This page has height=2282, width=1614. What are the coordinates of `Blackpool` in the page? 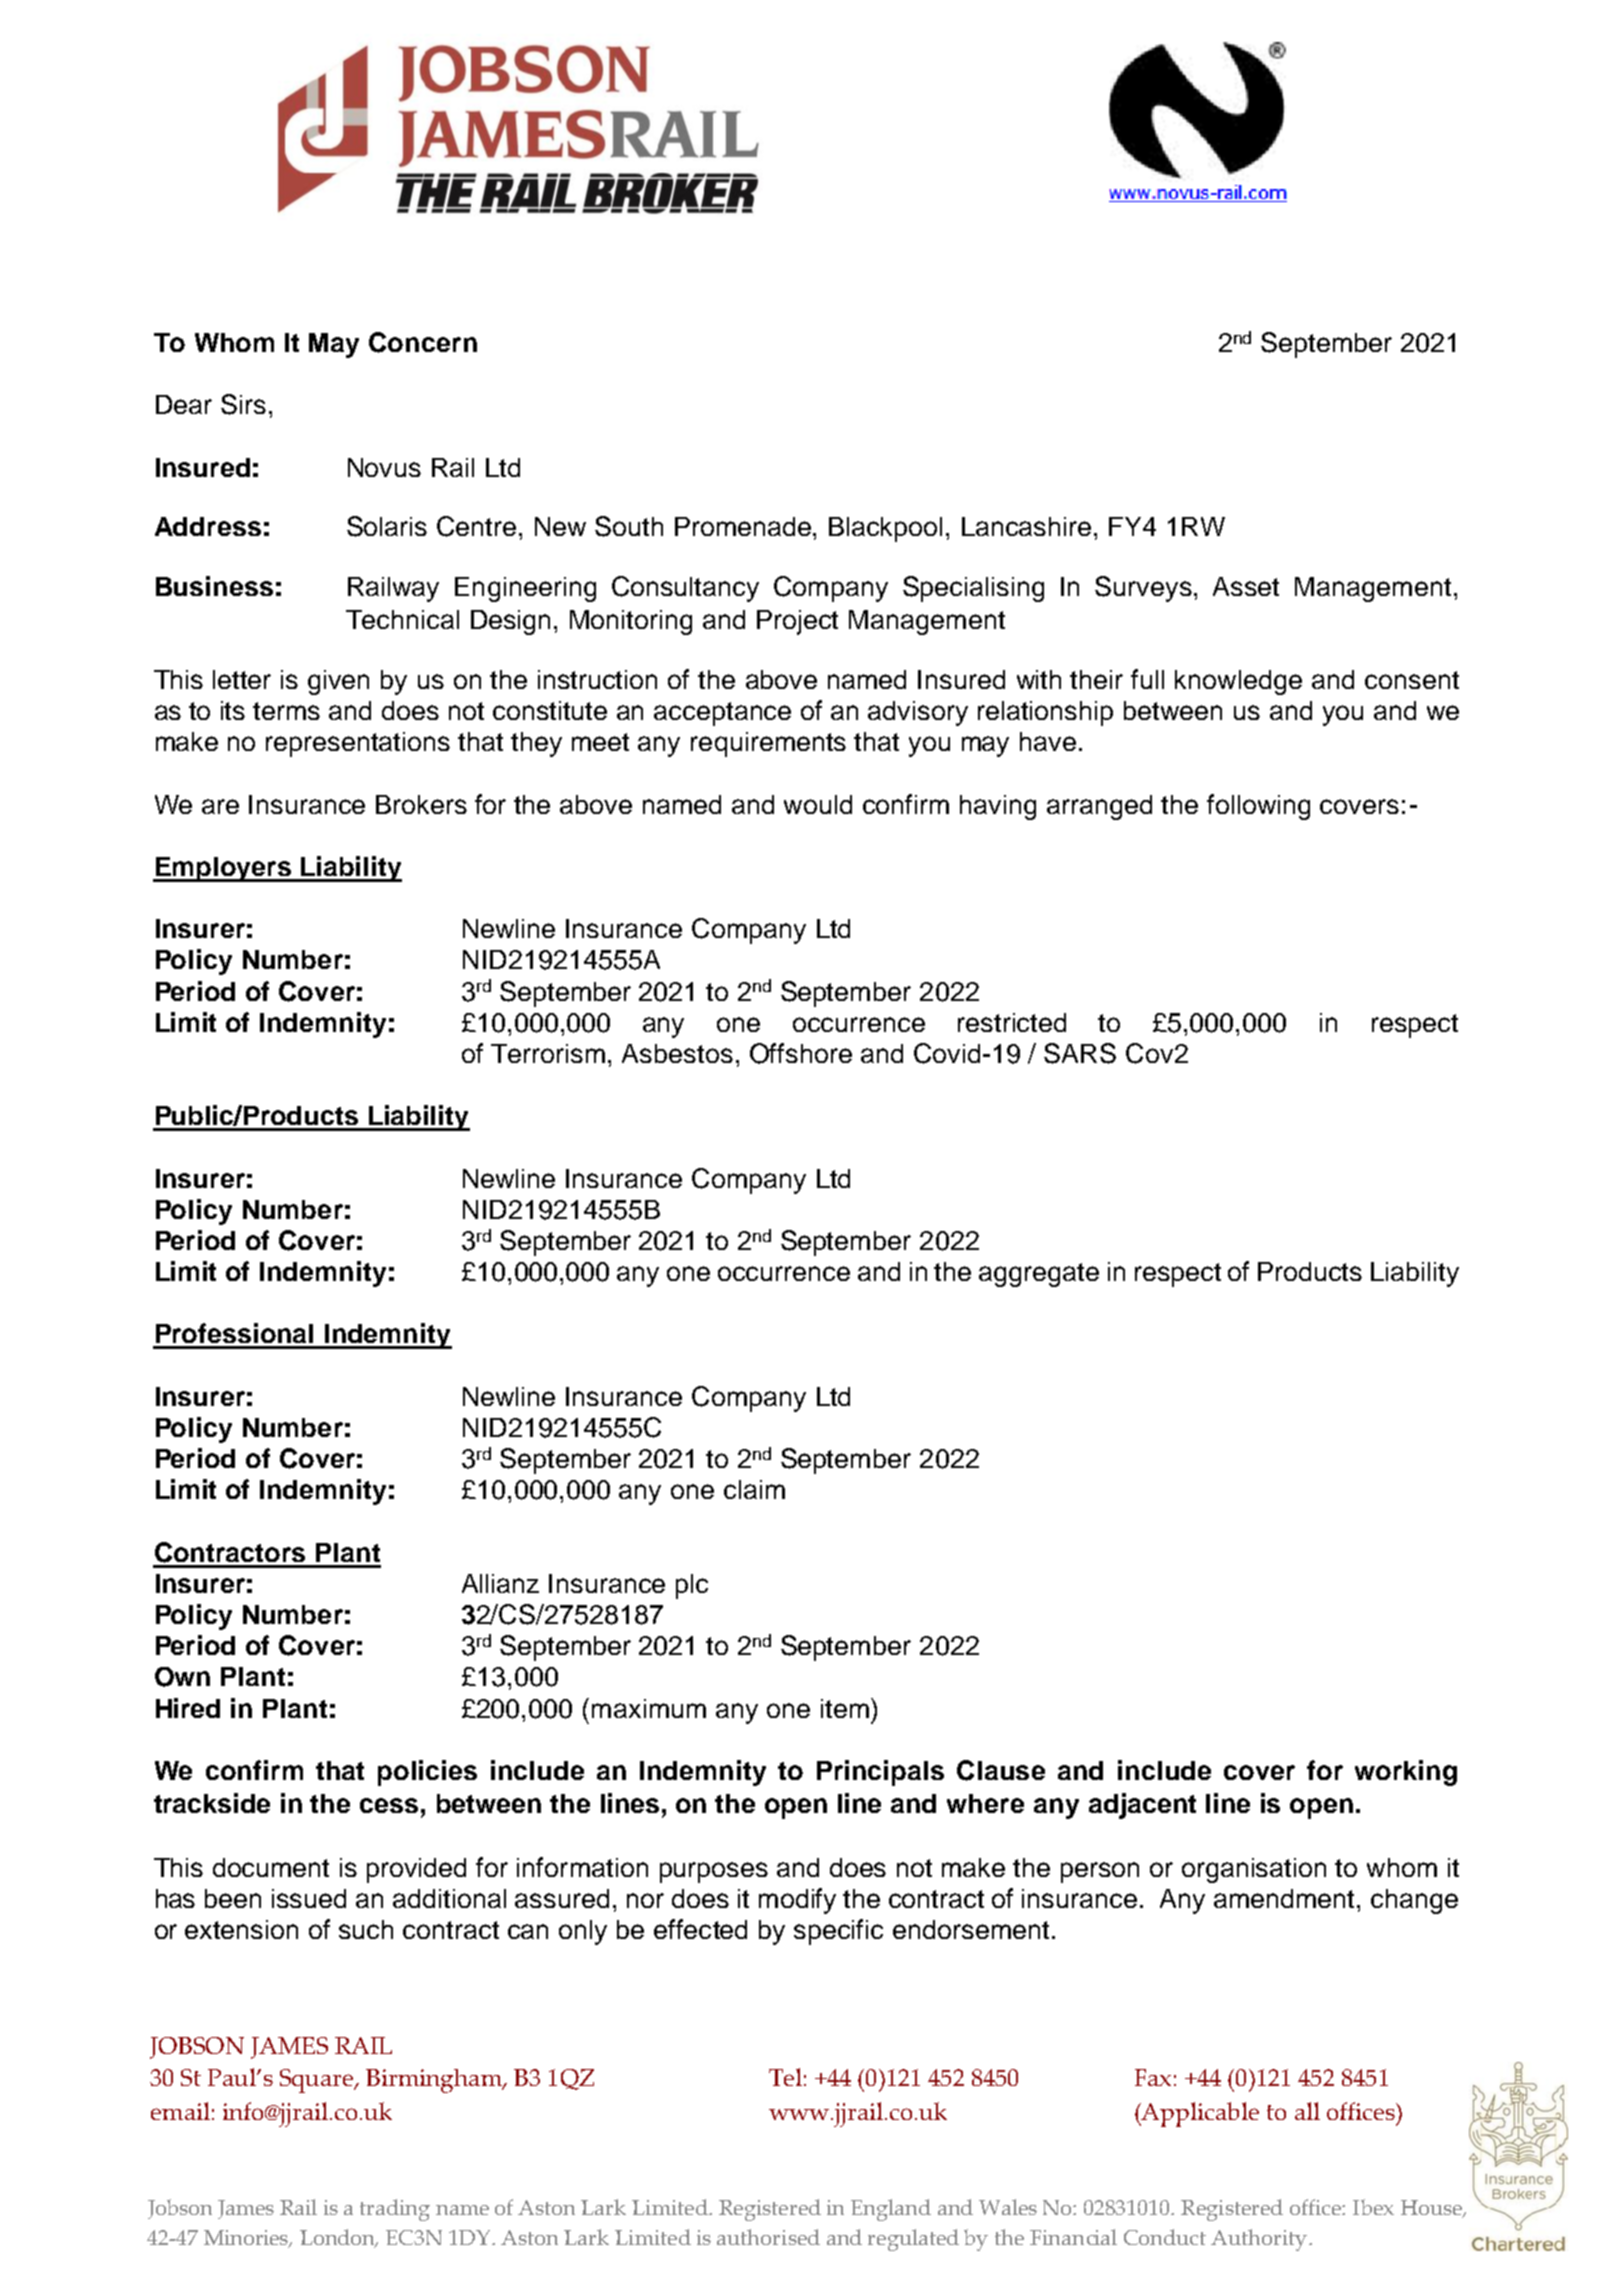 It's located at (885, 529).
